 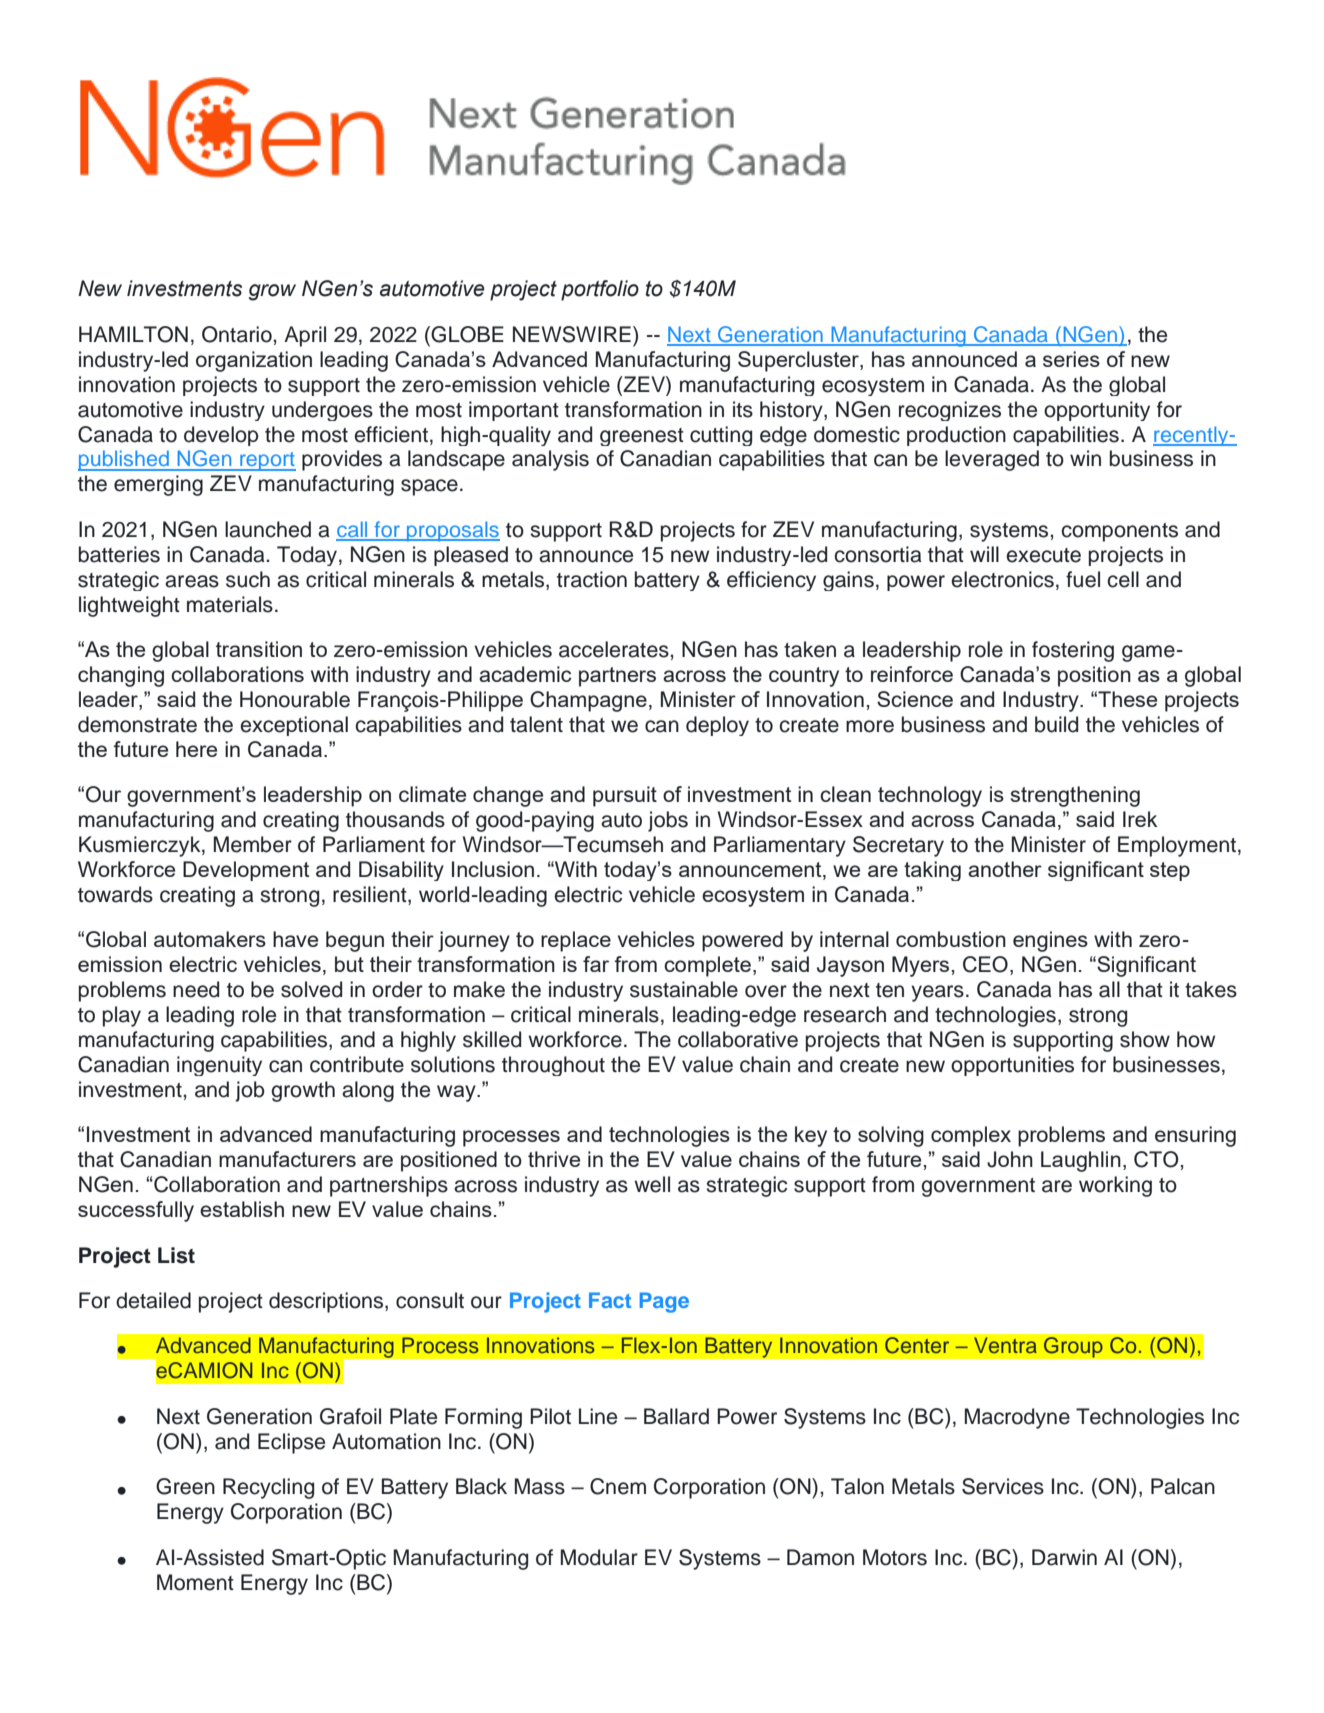 What do you see at coordinates (717, 726) in the screenshot?
I see `deploy` at bounding box center [717, 726].
